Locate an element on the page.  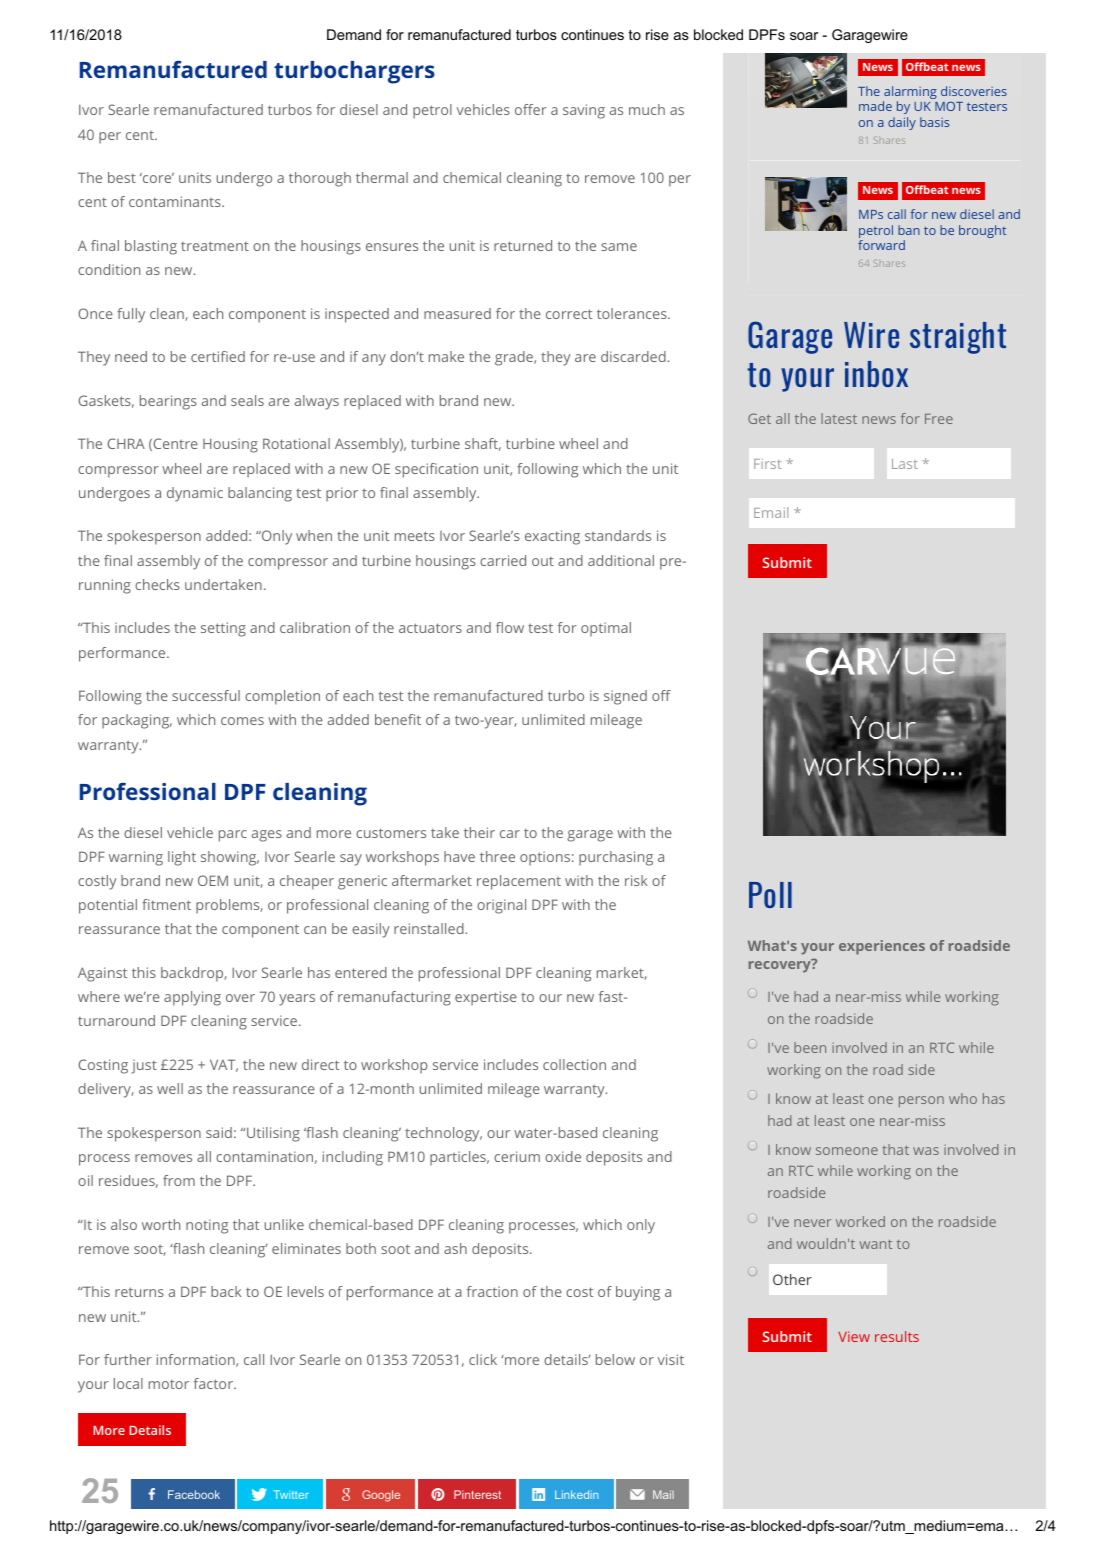
View is located at coordinates (854, 1336).
